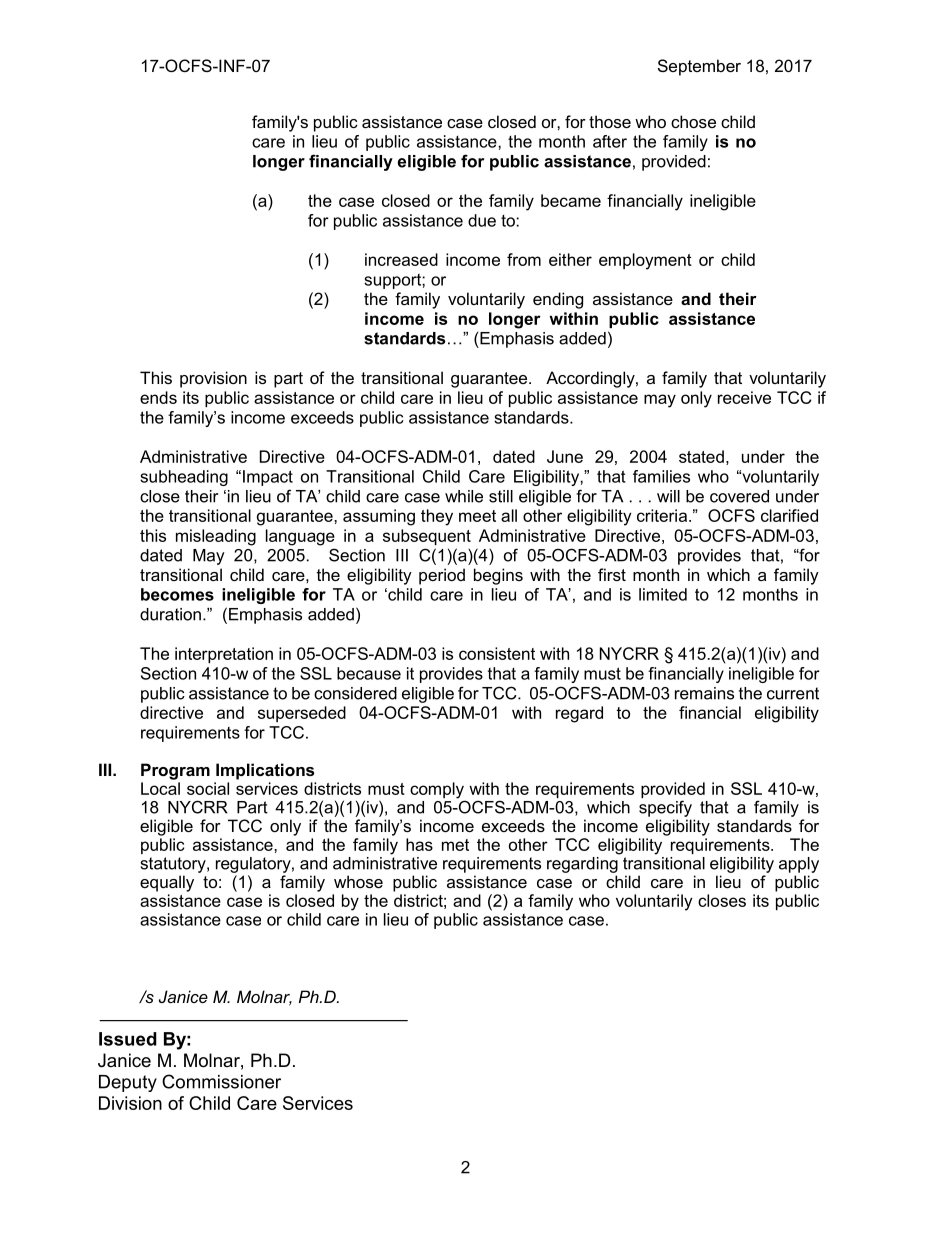 The width and height of the screenshot is (952, 1233). What do you see at coordinates (221, 1081) in the screenshot?
I see `Commissioner` at bounding box center [221, 1081].
